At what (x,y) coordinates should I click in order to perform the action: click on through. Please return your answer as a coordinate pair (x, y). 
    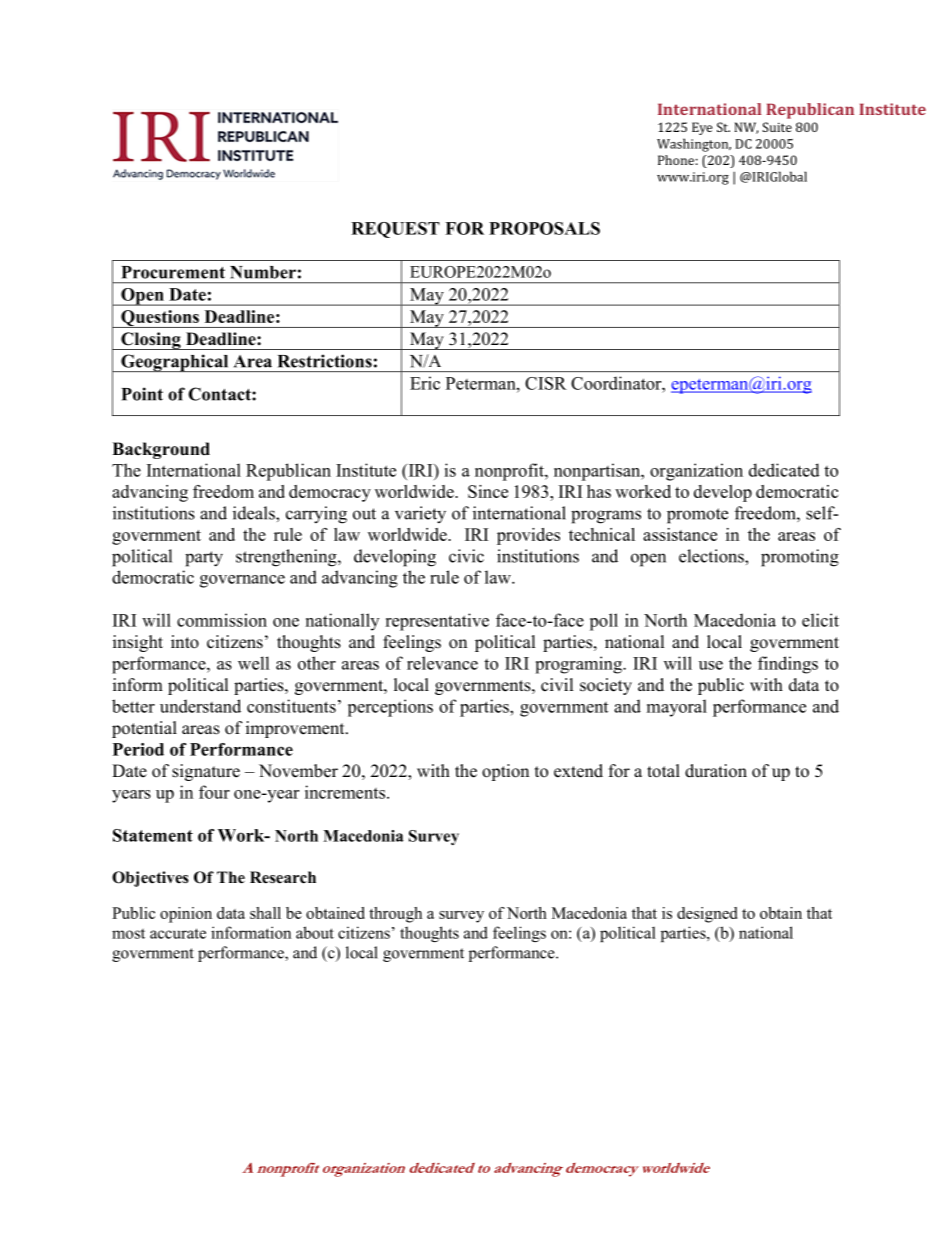
    Looking at the image, I should click on (395, 915).
